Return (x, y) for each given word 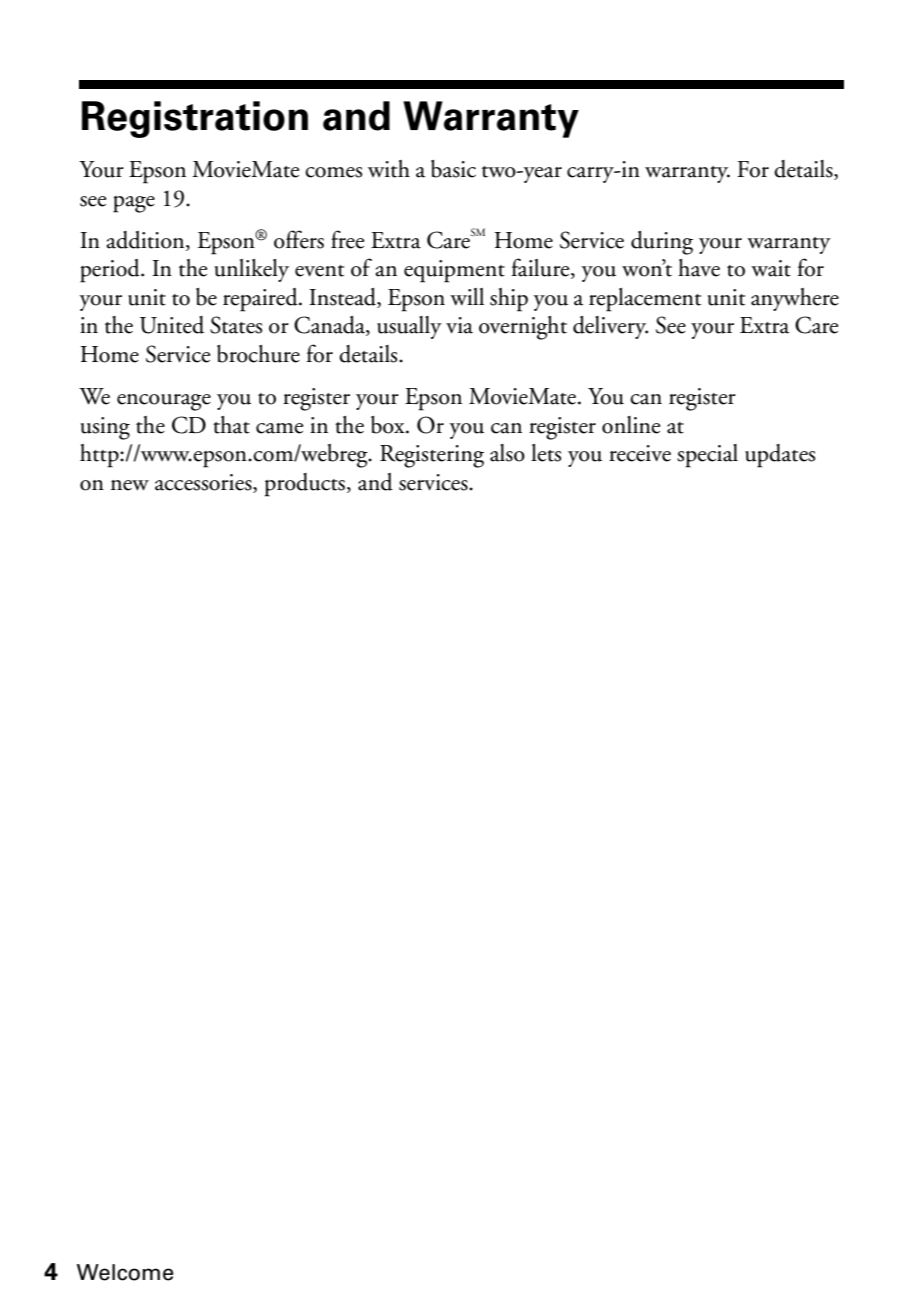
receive (640, 453)
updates (780, 456)
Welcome (125, 1272)
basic (453, 169)
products (306, 485)
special (707, 456)
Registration (195, 119)
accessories (204, 483)
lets (546, 453)
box (389, 425)
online (631, 425)
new (130, 485)
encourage (164, 402)
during (662, 243)
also (507, 453)
